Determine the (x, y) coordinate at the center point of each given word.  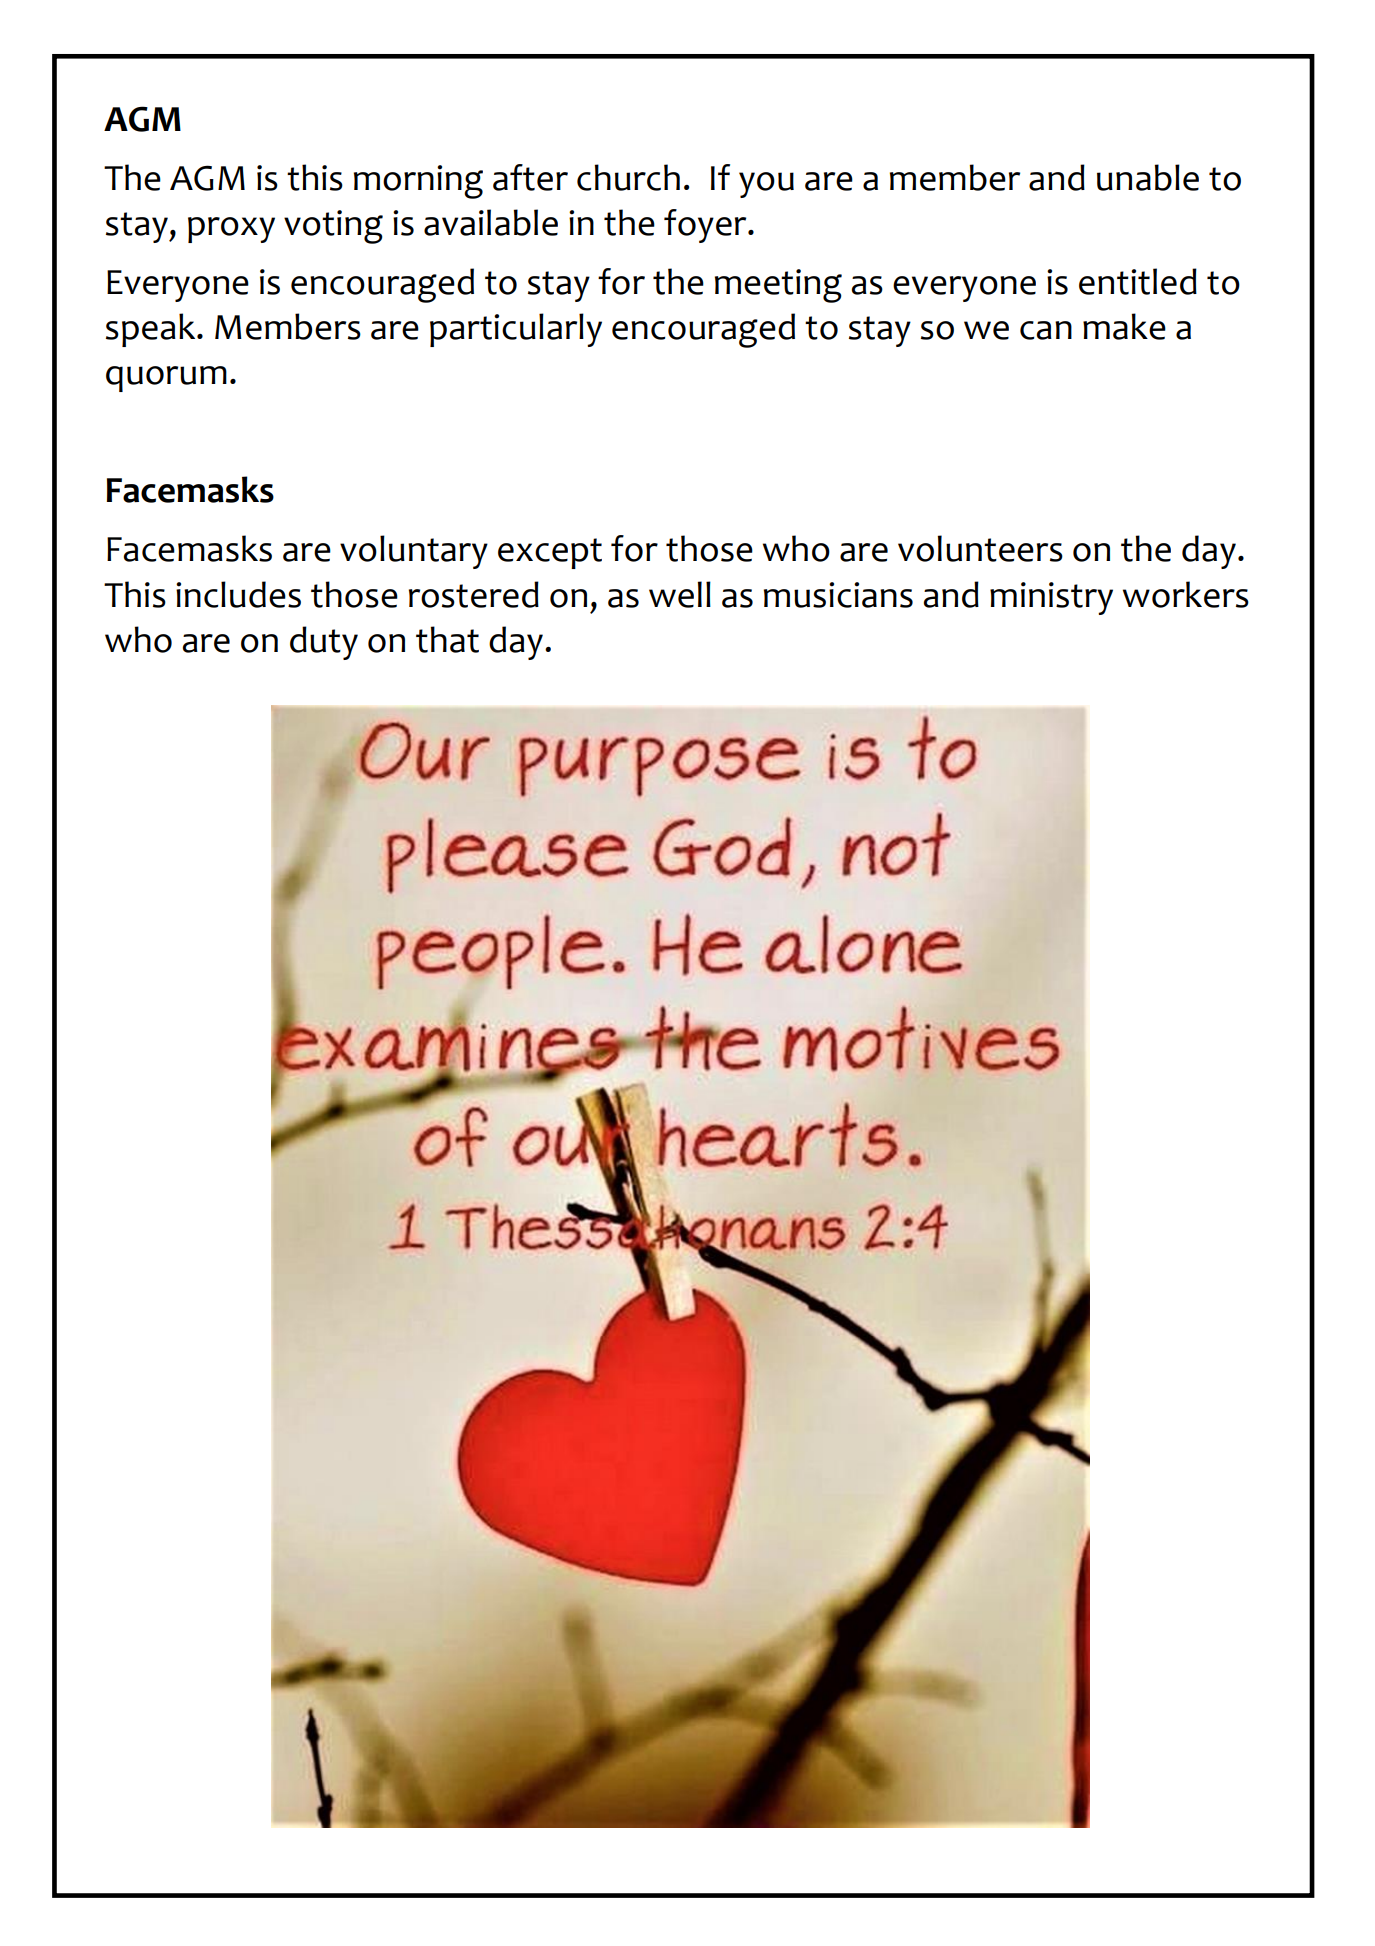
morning (418, 182)
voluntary (414, 552)
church (628, 177)
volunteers (980, 548)
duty (324, 643)
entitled (1138, 281)
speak (152, 330)
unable (1148, 177)
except (550, 553)
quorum (166, 379)
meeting (778, 286)
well (680, 594)
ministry (1051, 598)
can (1046, 330)
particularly (516, 330)
